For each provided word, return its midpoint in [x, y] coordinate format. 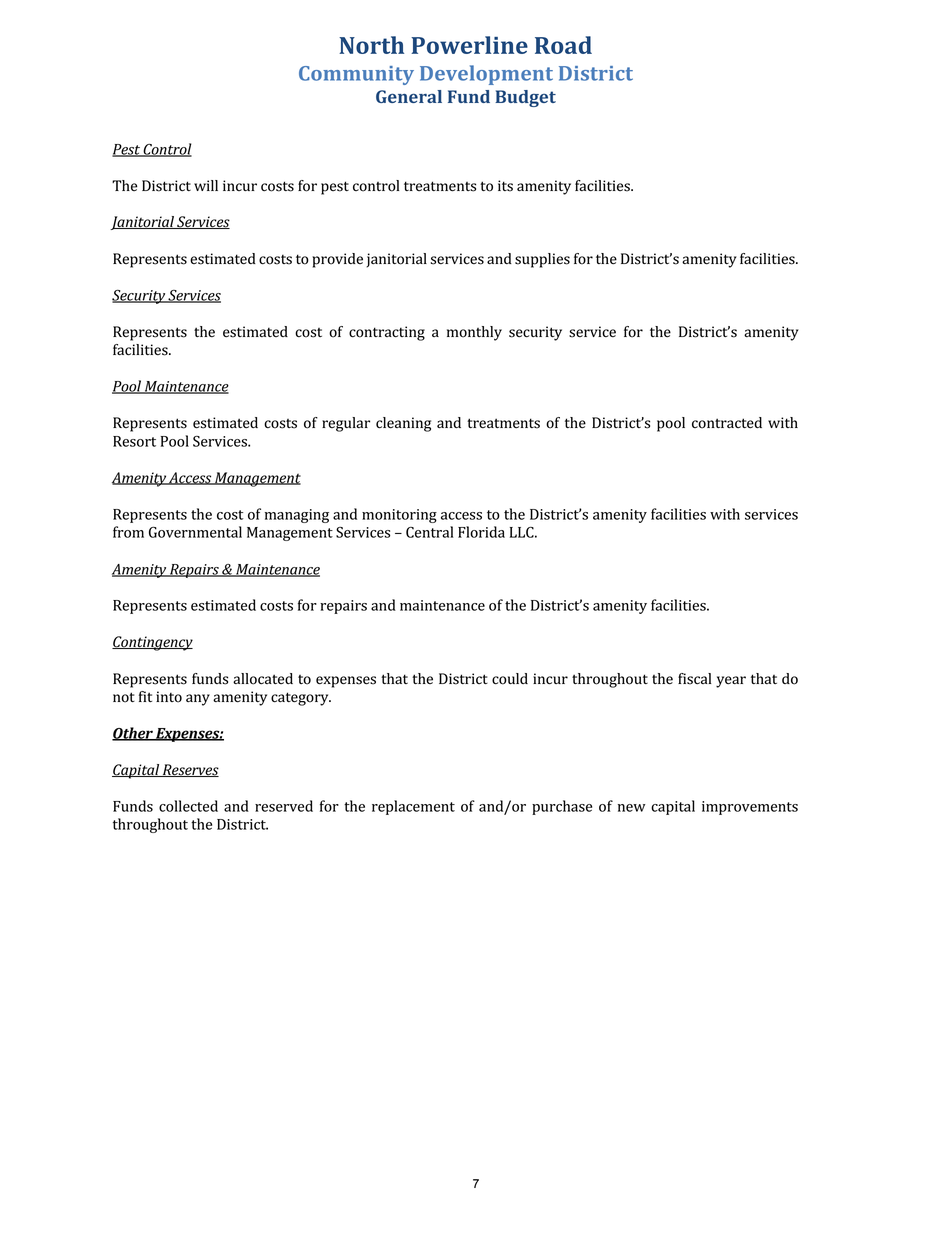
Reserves [190, 770]
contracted [727, 423]
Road [563, 45]
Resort [134, 441]
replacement [413, 807]
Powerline [469, 45]
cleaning [403, 424]
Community [356, 75]
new [631, 808]
